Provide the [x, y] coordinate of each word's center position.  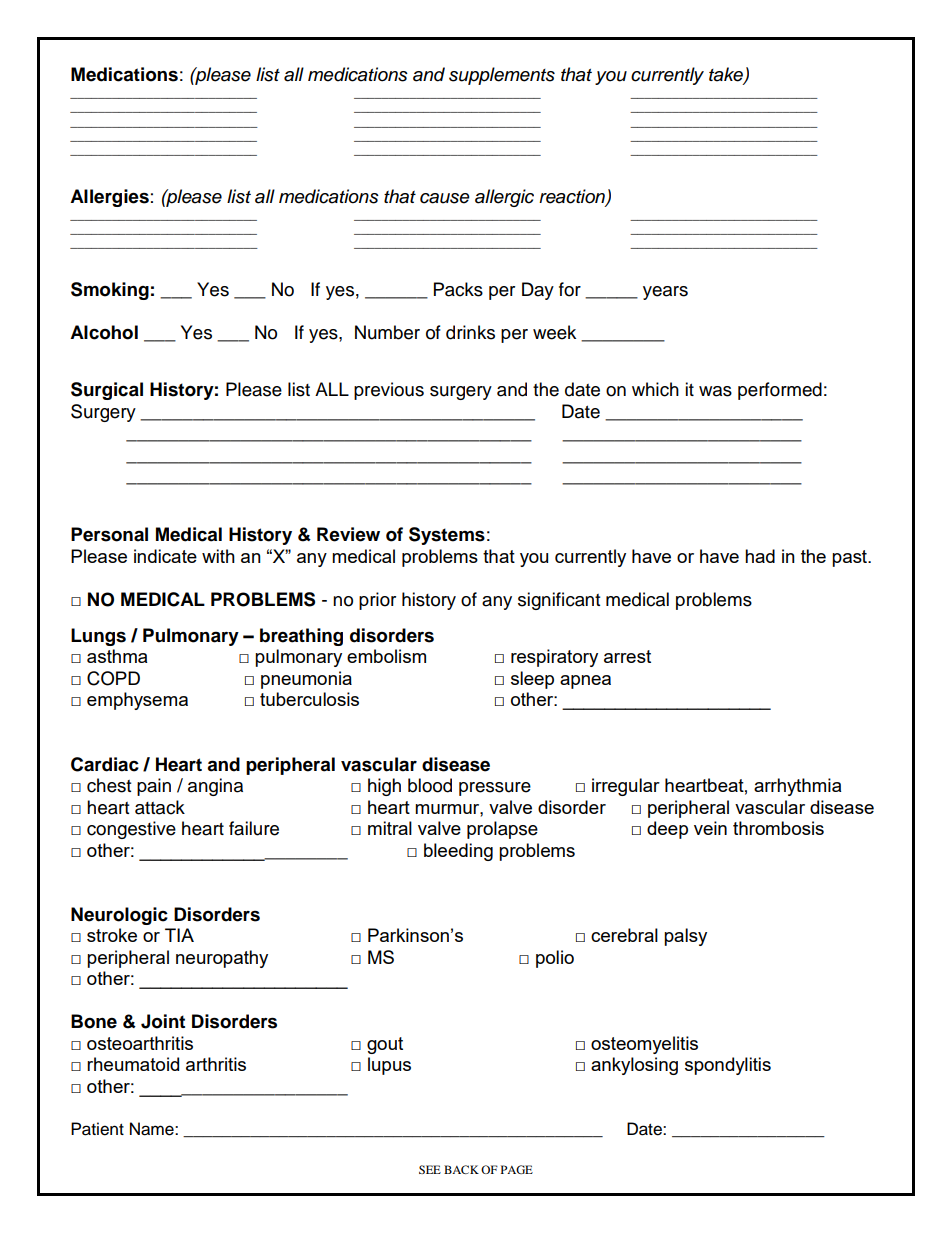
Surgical [107, 391]
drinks [470, 332]
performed [780, 391]
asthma [117, 656]
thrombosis [778, 828]
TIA [179, 935]
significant [559, 601]
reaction [573, 197]
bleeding [458, 852]
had [760, 556]
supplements [502, 76]
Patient [97, 1129]
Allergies [109, 198]
